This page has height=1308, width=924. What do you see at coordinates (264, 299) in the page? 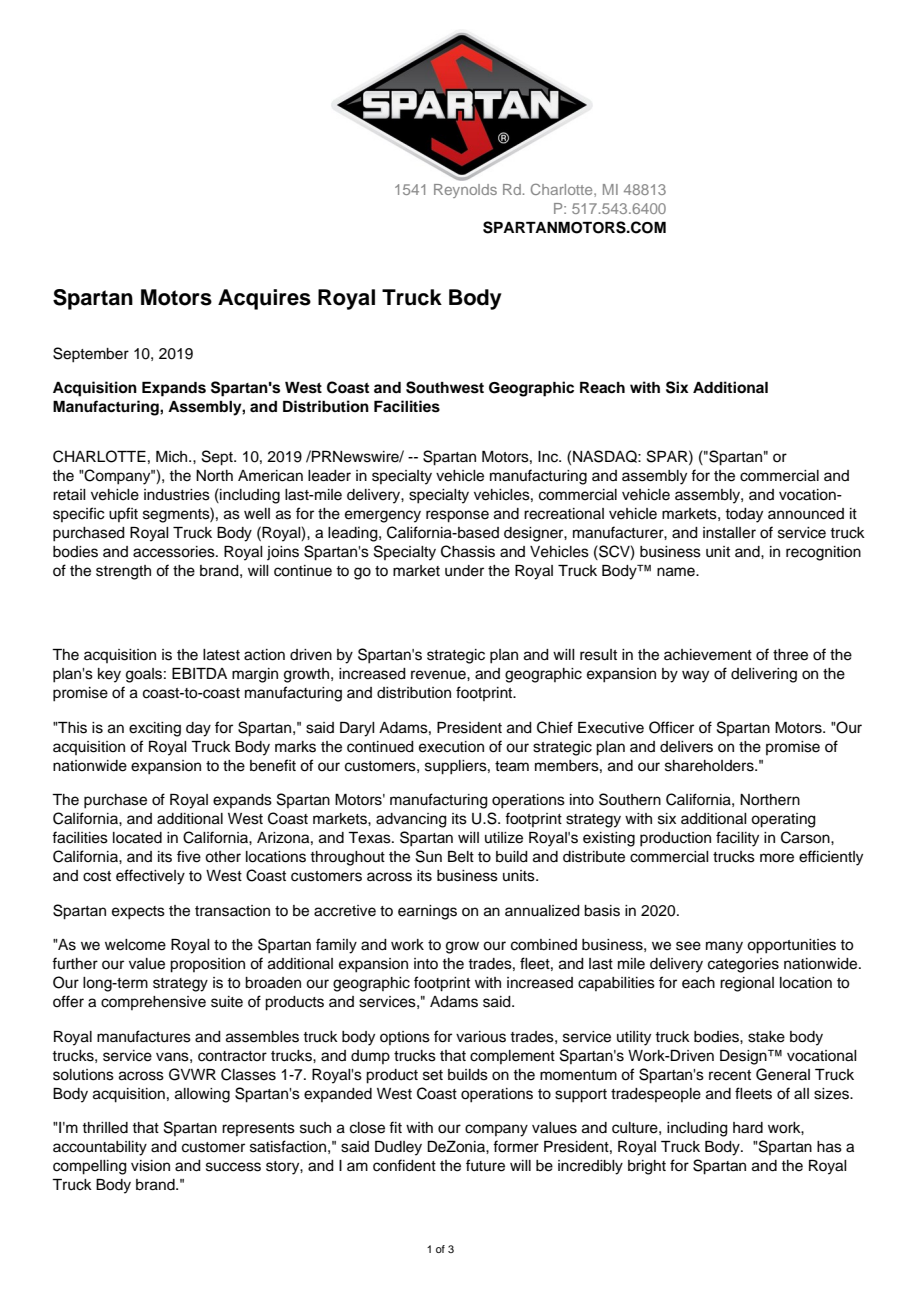
I see `Acquires` at bounding box center [264, 299].
